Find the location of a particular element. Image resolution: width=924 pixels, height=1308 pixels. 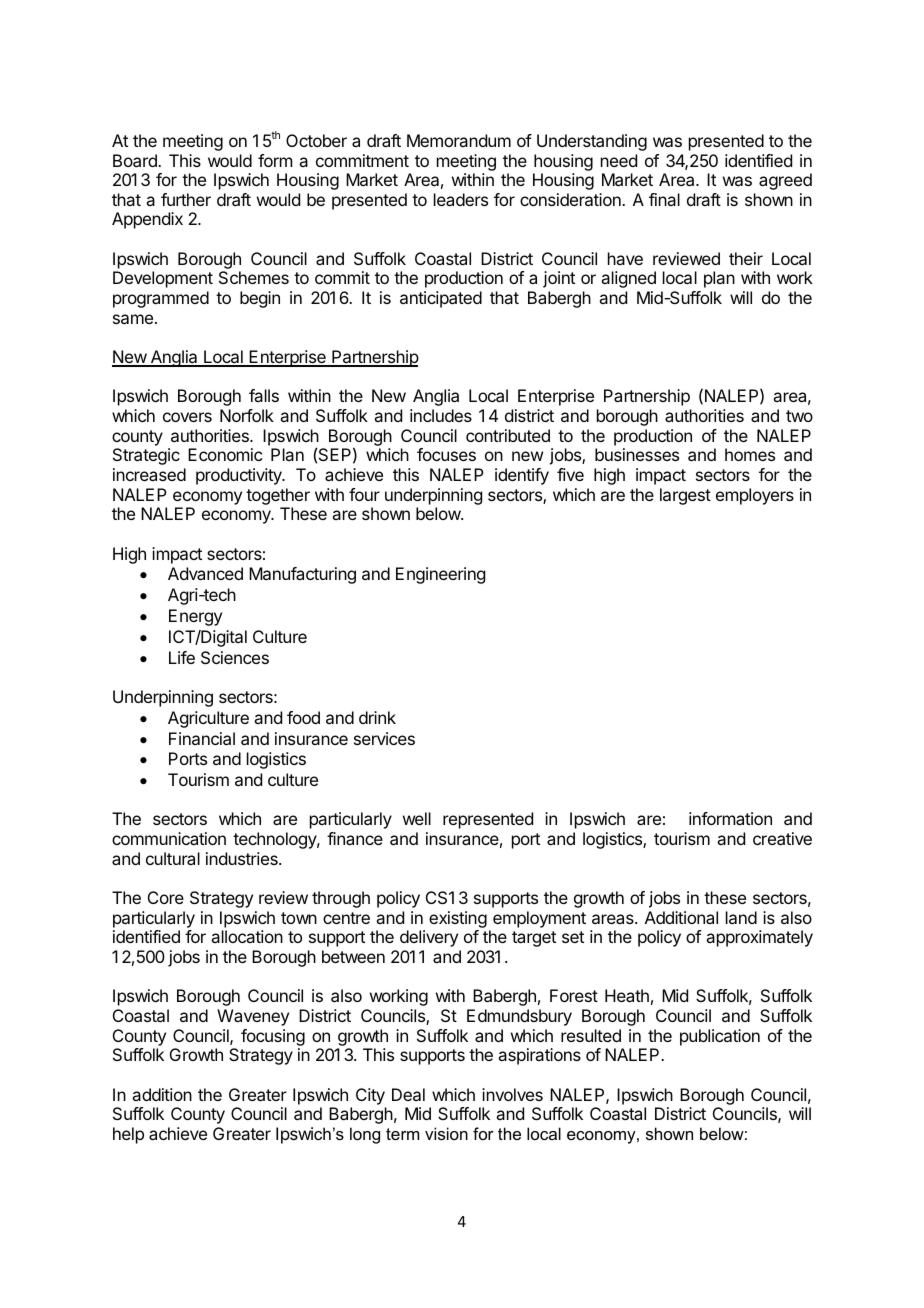

publication is located at coordinates (720, 1037).
